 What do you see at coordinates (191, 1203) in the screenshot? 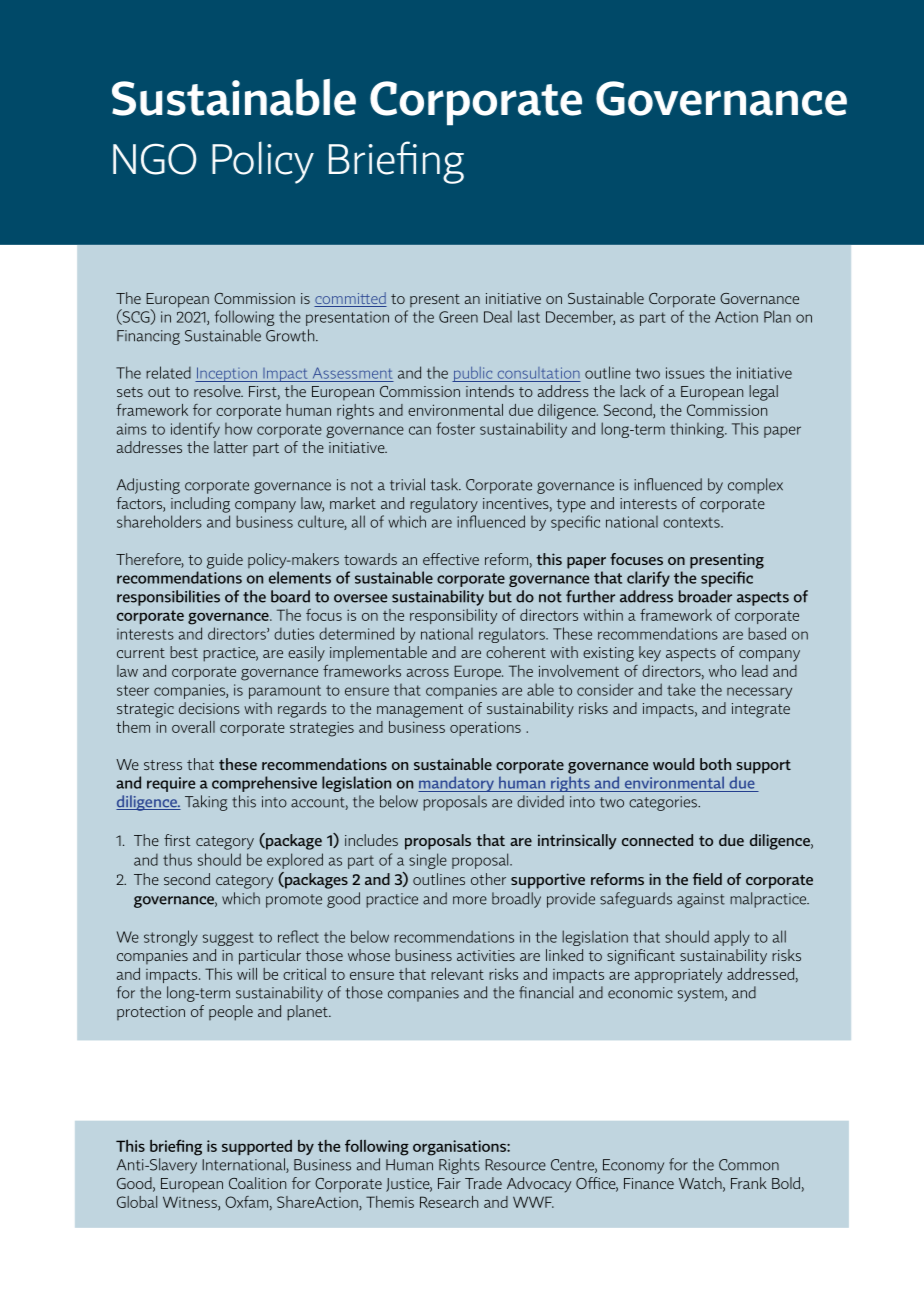
I see `Witness` at bounding box center [191, 1203].
